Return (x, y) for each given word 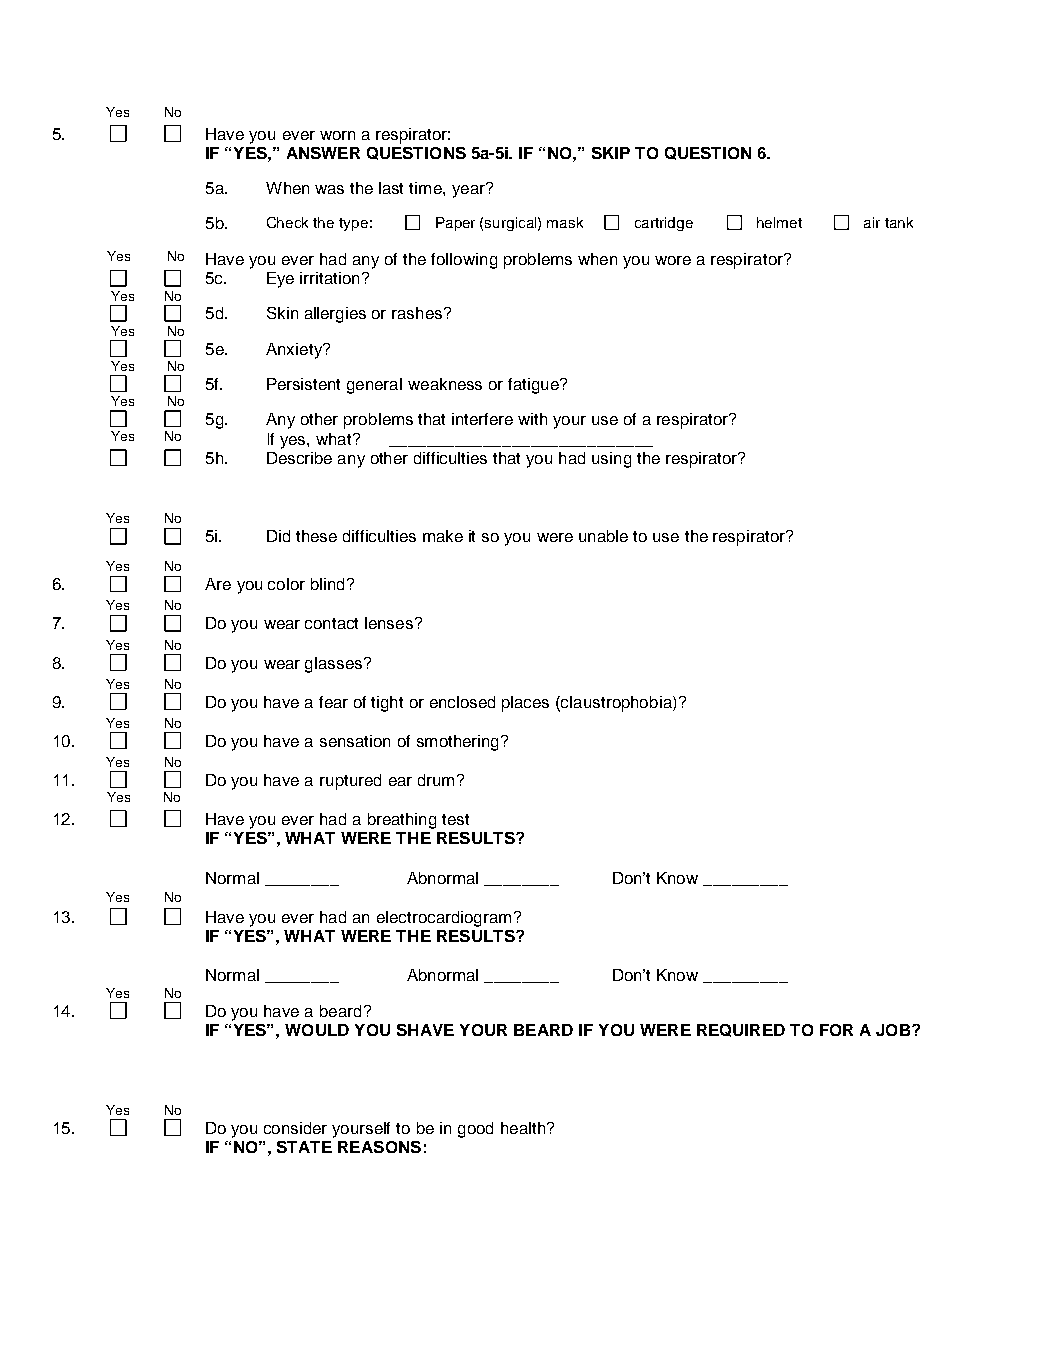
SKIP (611, 153)
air (872, 222)
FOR (836, 1030)
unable (603, 536)
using (611, 460)
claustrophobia (617, 704)
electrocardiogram (444, 919)
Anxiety (295, 351)
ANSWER (323, 153)
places (525, 704)
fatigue (534, 386)
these (316, 536)
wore (673, 260)
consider (295, 1128)
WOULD (317, 1030)
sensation (355, 741)
